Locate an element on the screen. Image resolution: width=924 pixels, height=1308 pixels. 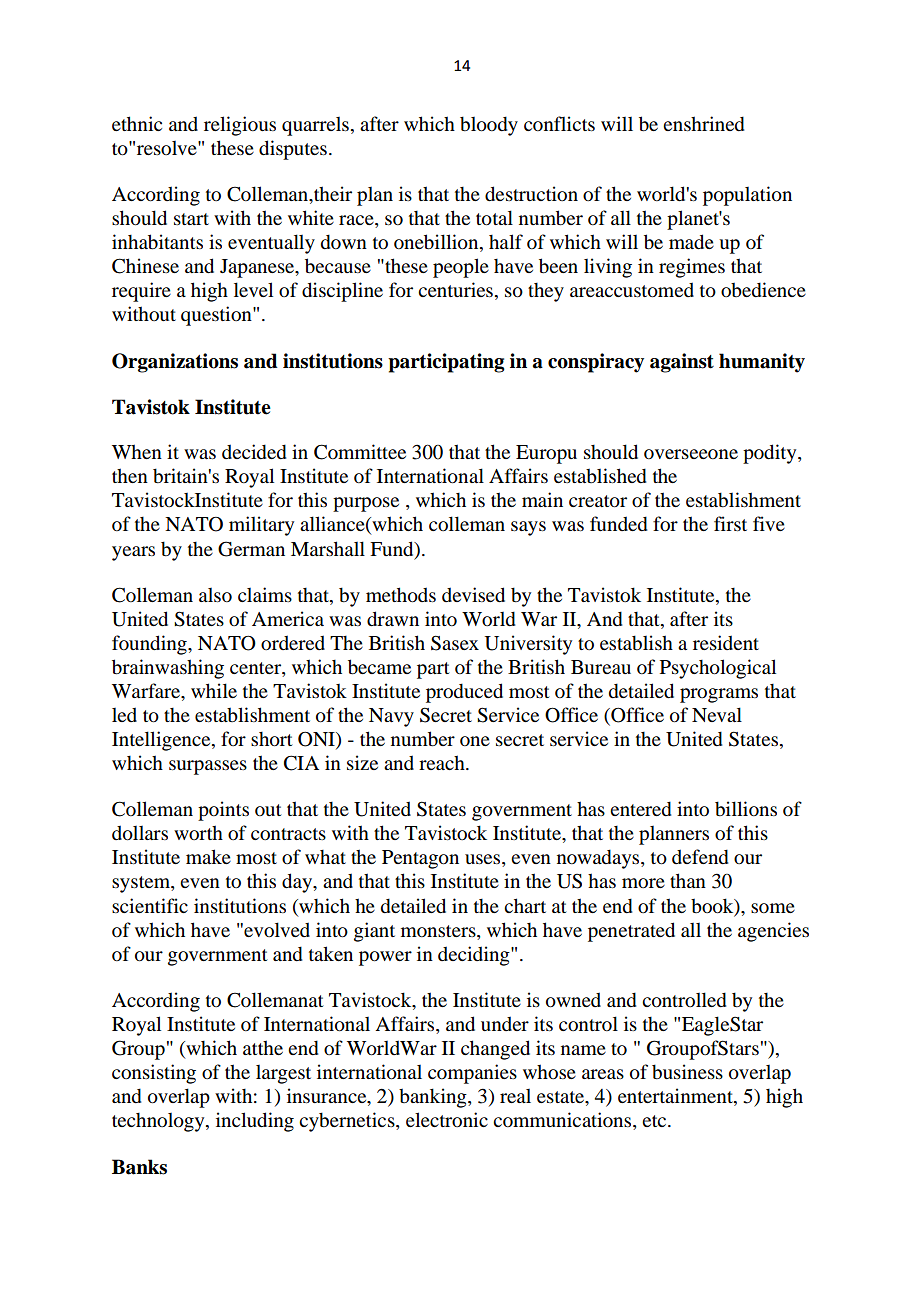
produced is located at coordinates (464, 693).
